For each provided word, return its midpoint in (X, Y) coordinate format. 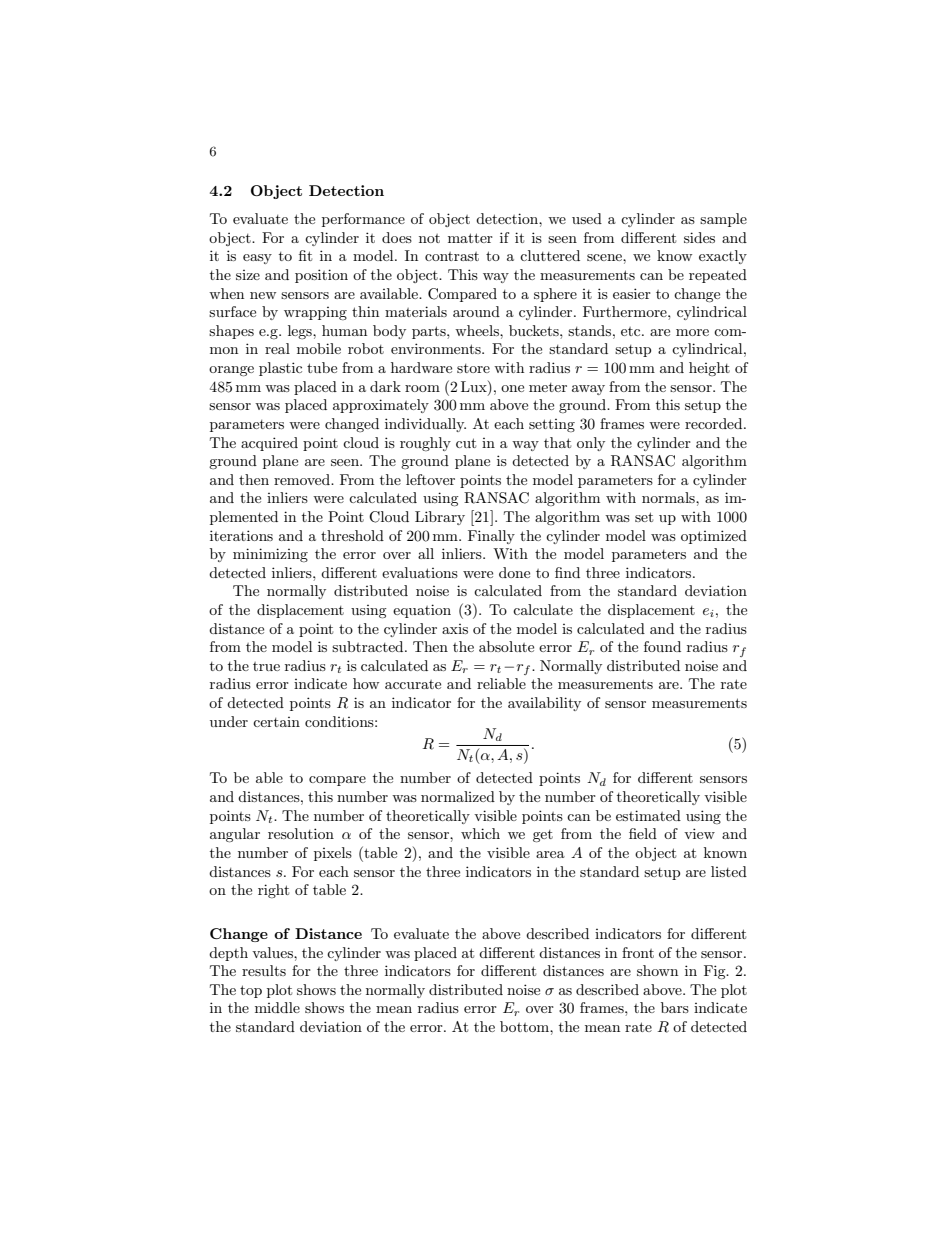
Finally (491, 537)
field (643, 833)
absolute (506, 646)
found (662, 646)
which (480, 833)
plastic (280, 369)
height (709, 369)
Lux (475, 386)
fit (305, 255)
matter (470, 238)
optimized (714, 537)
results (264, 970)
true (266, 666)
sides (699, 237)
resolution (301, 833)
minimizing (270, 555)
